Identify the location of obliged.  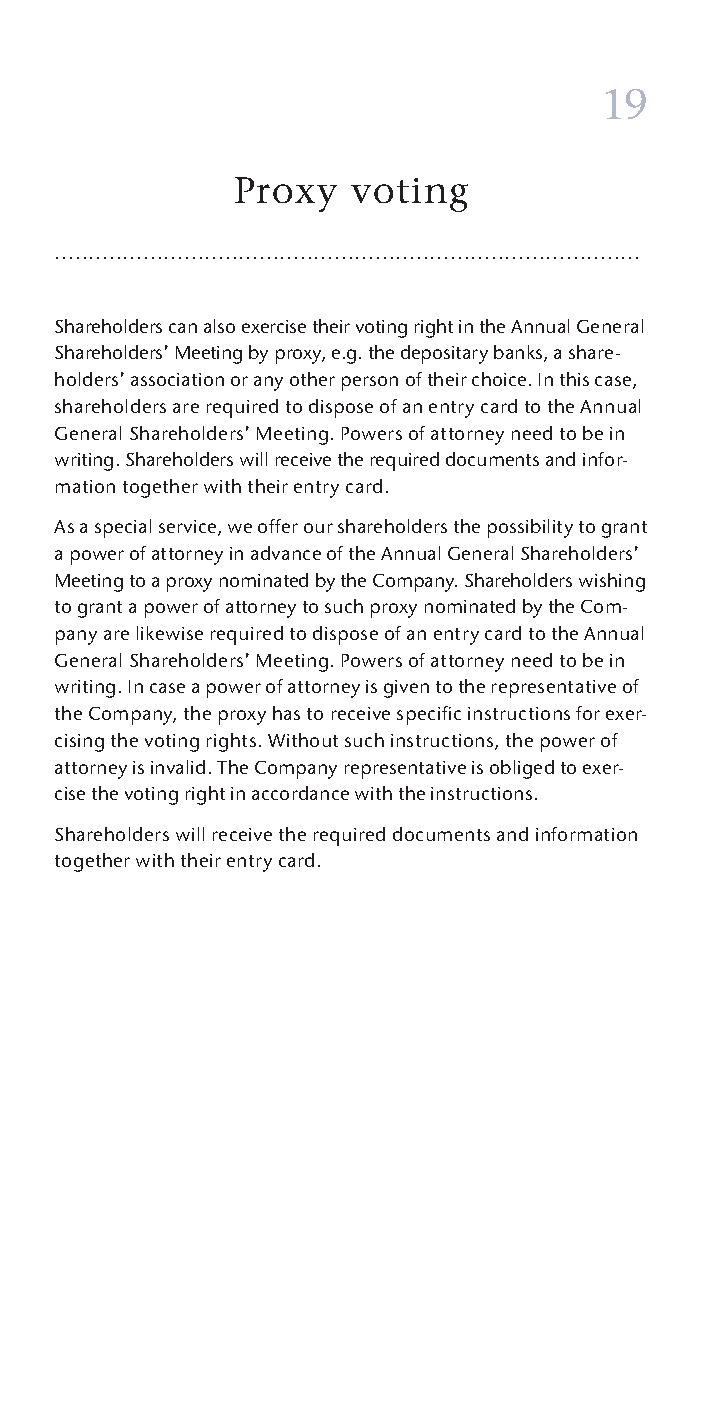
(522, 769).
